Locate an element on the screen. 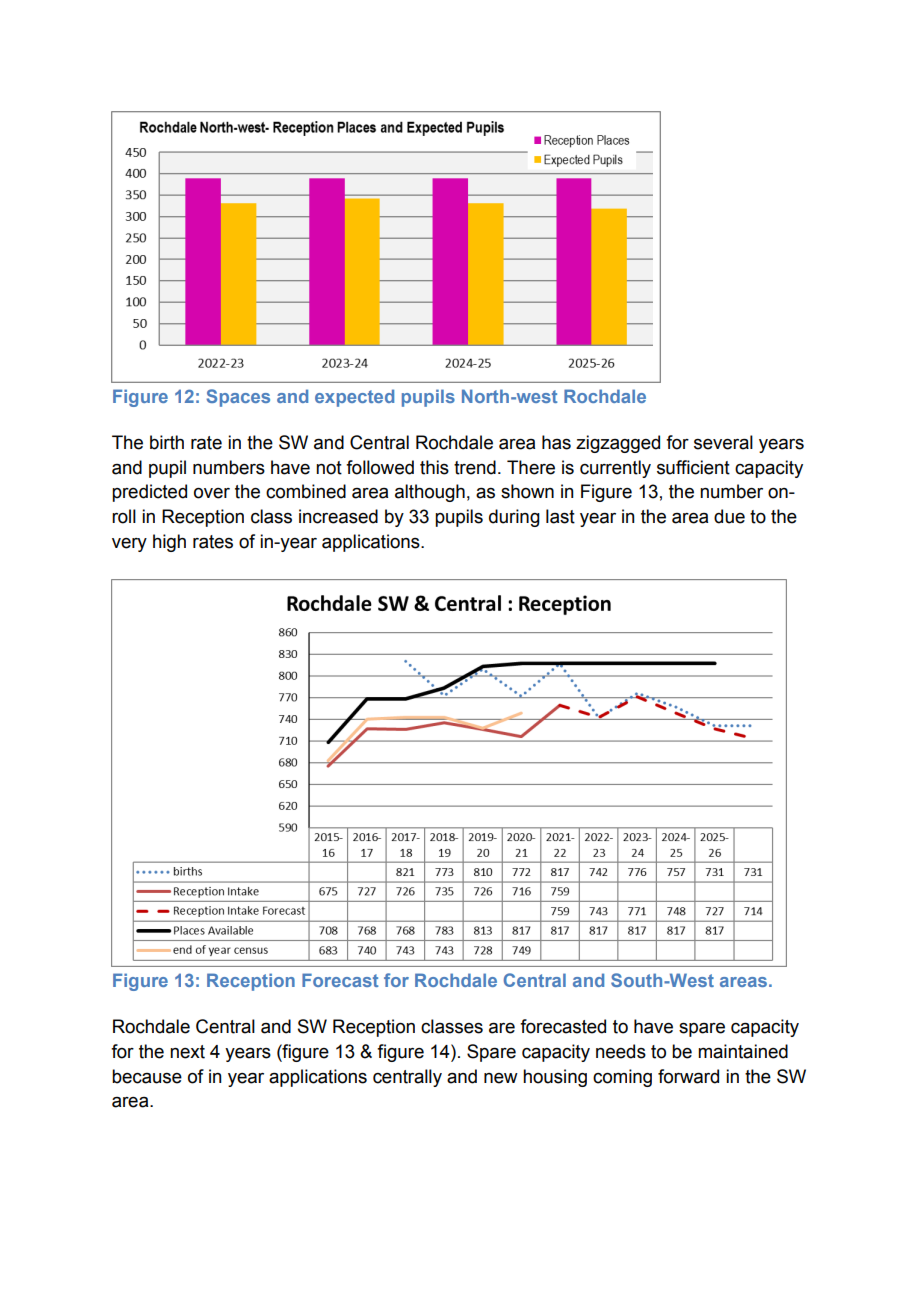 This screenshot has height=1308, width=924. during is located at coordinates (514, 518).
